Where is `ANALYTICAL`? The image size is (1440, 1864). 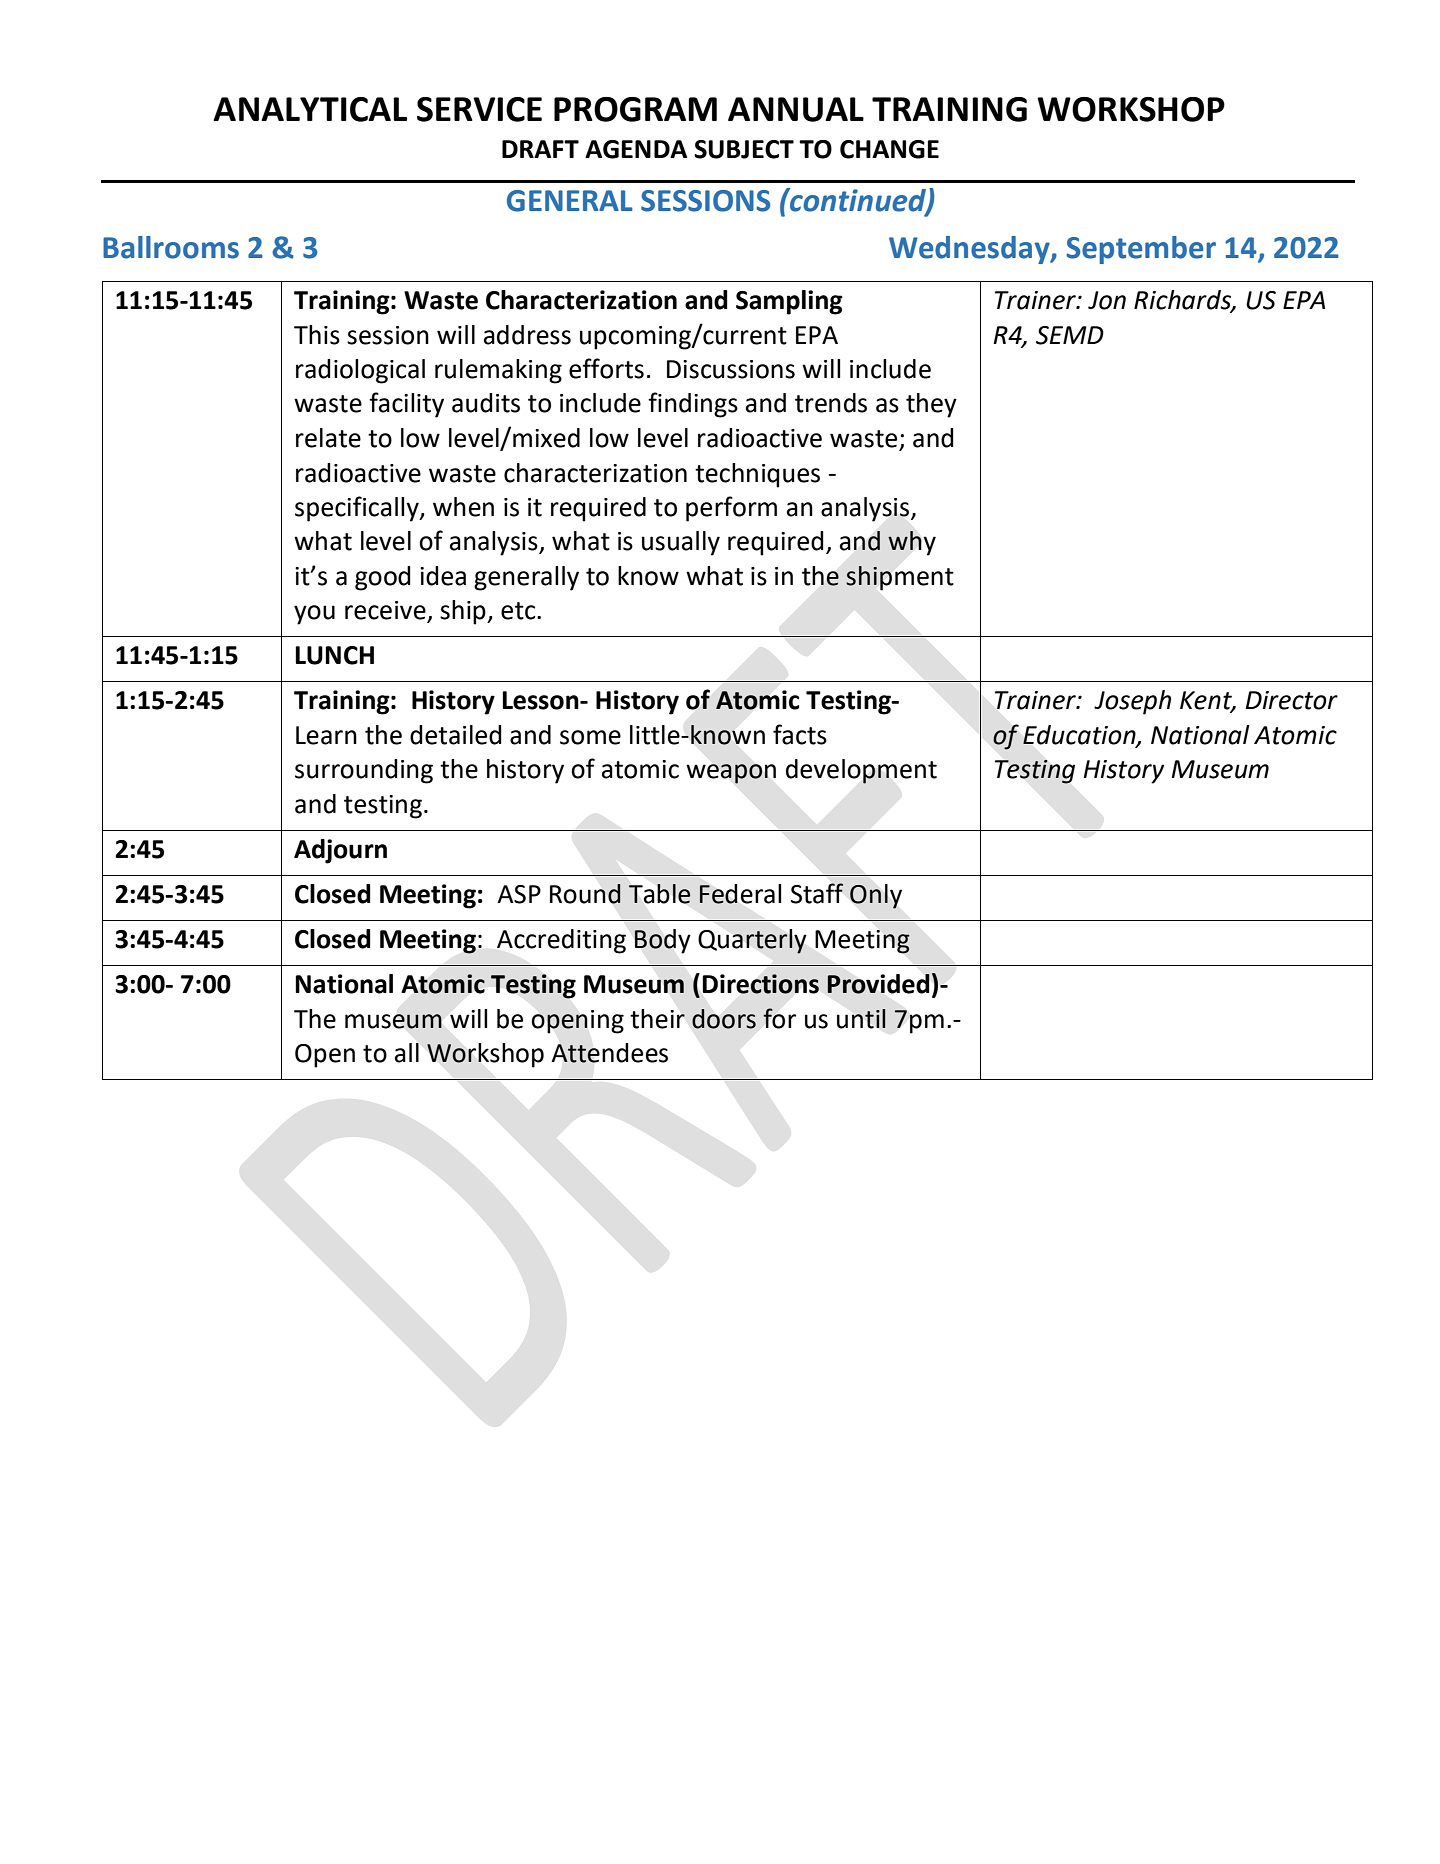
ANALYTICAL is located at coordinates (310, 109).
